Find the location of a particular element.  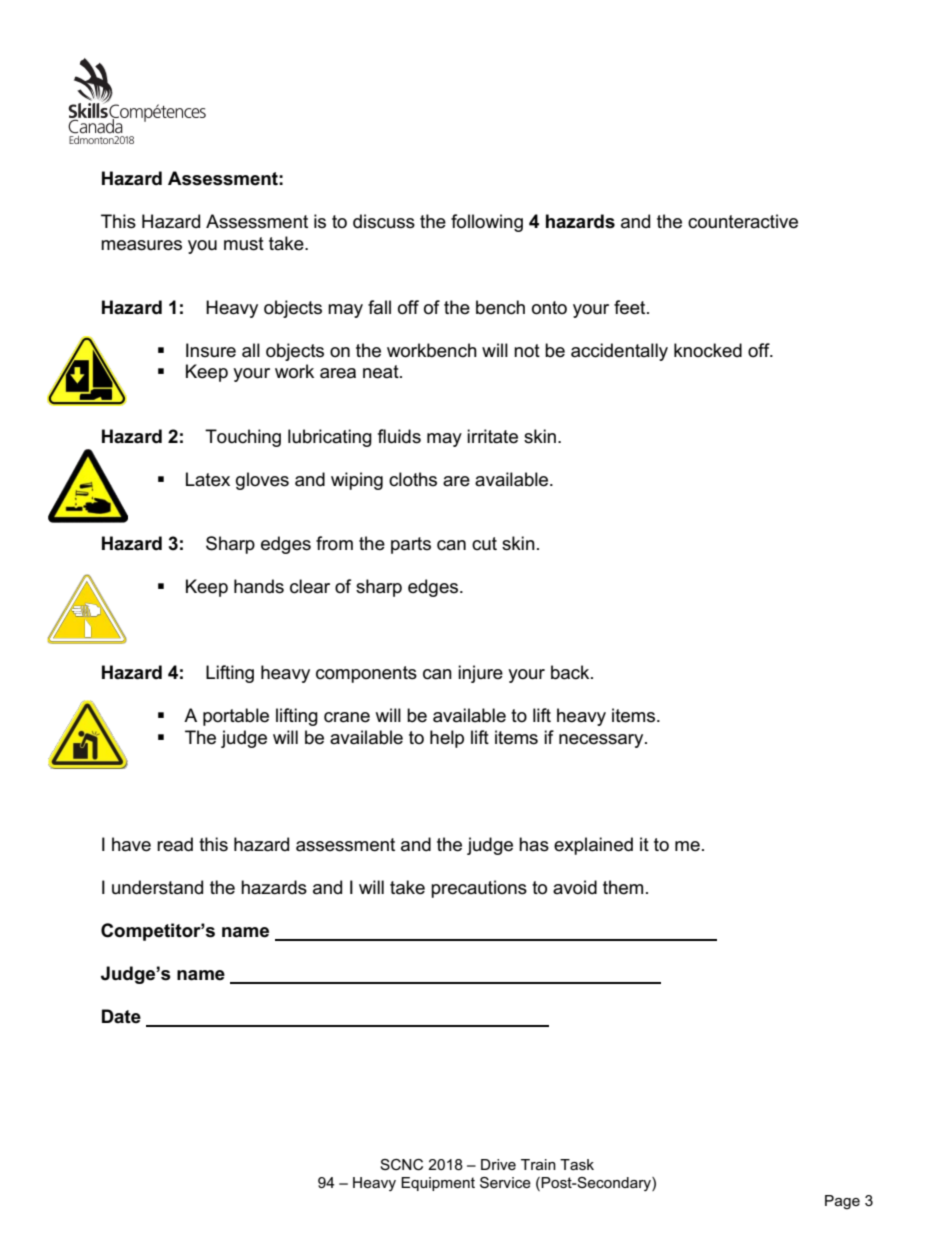

Equipment is located at coordinates (438, 1184).
